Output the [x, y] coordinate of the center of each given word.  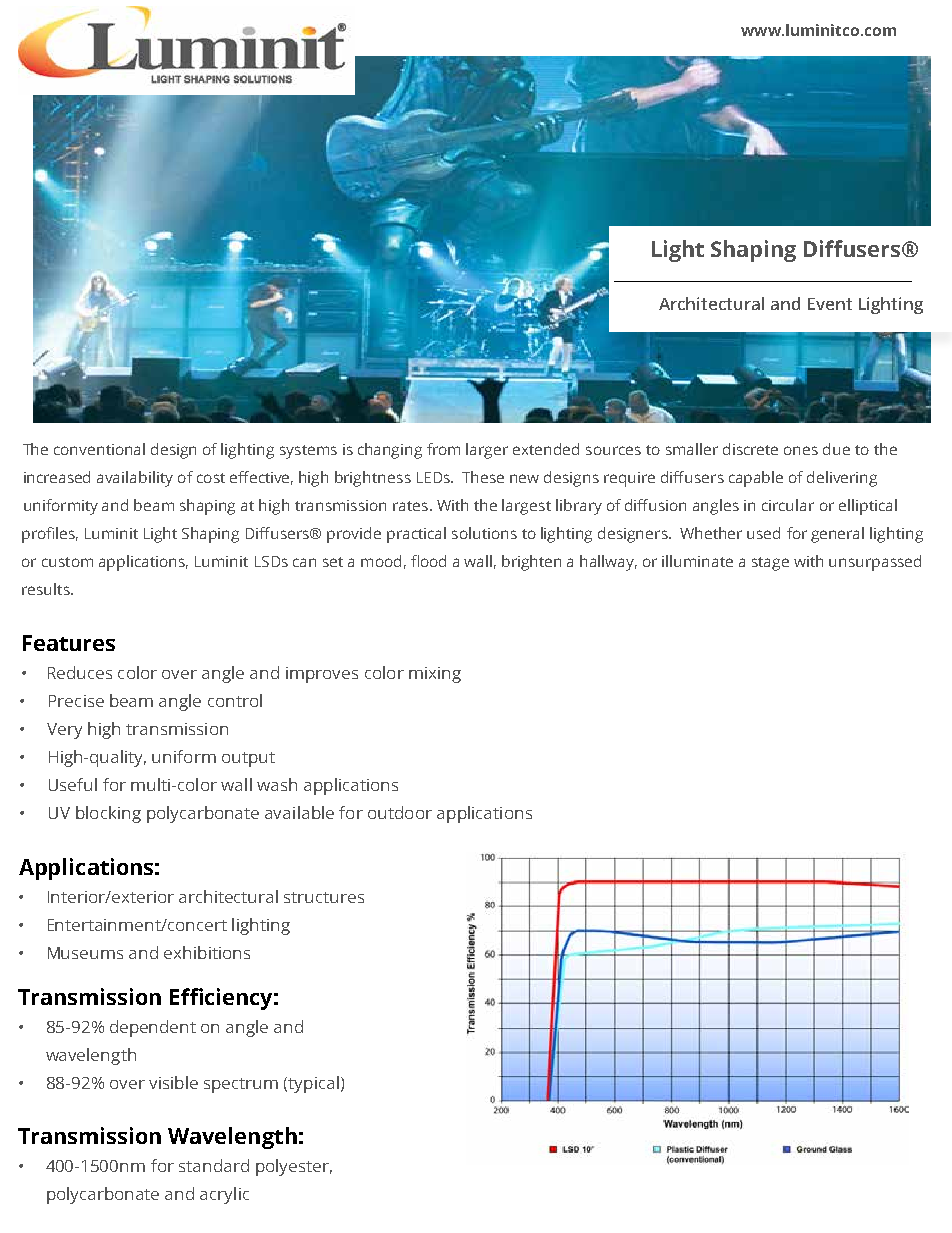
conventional [99, 449]
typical [312, 1084]
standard [214, 1165]
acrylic [224, 1195]
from [443, 449]
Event [830, 304]
